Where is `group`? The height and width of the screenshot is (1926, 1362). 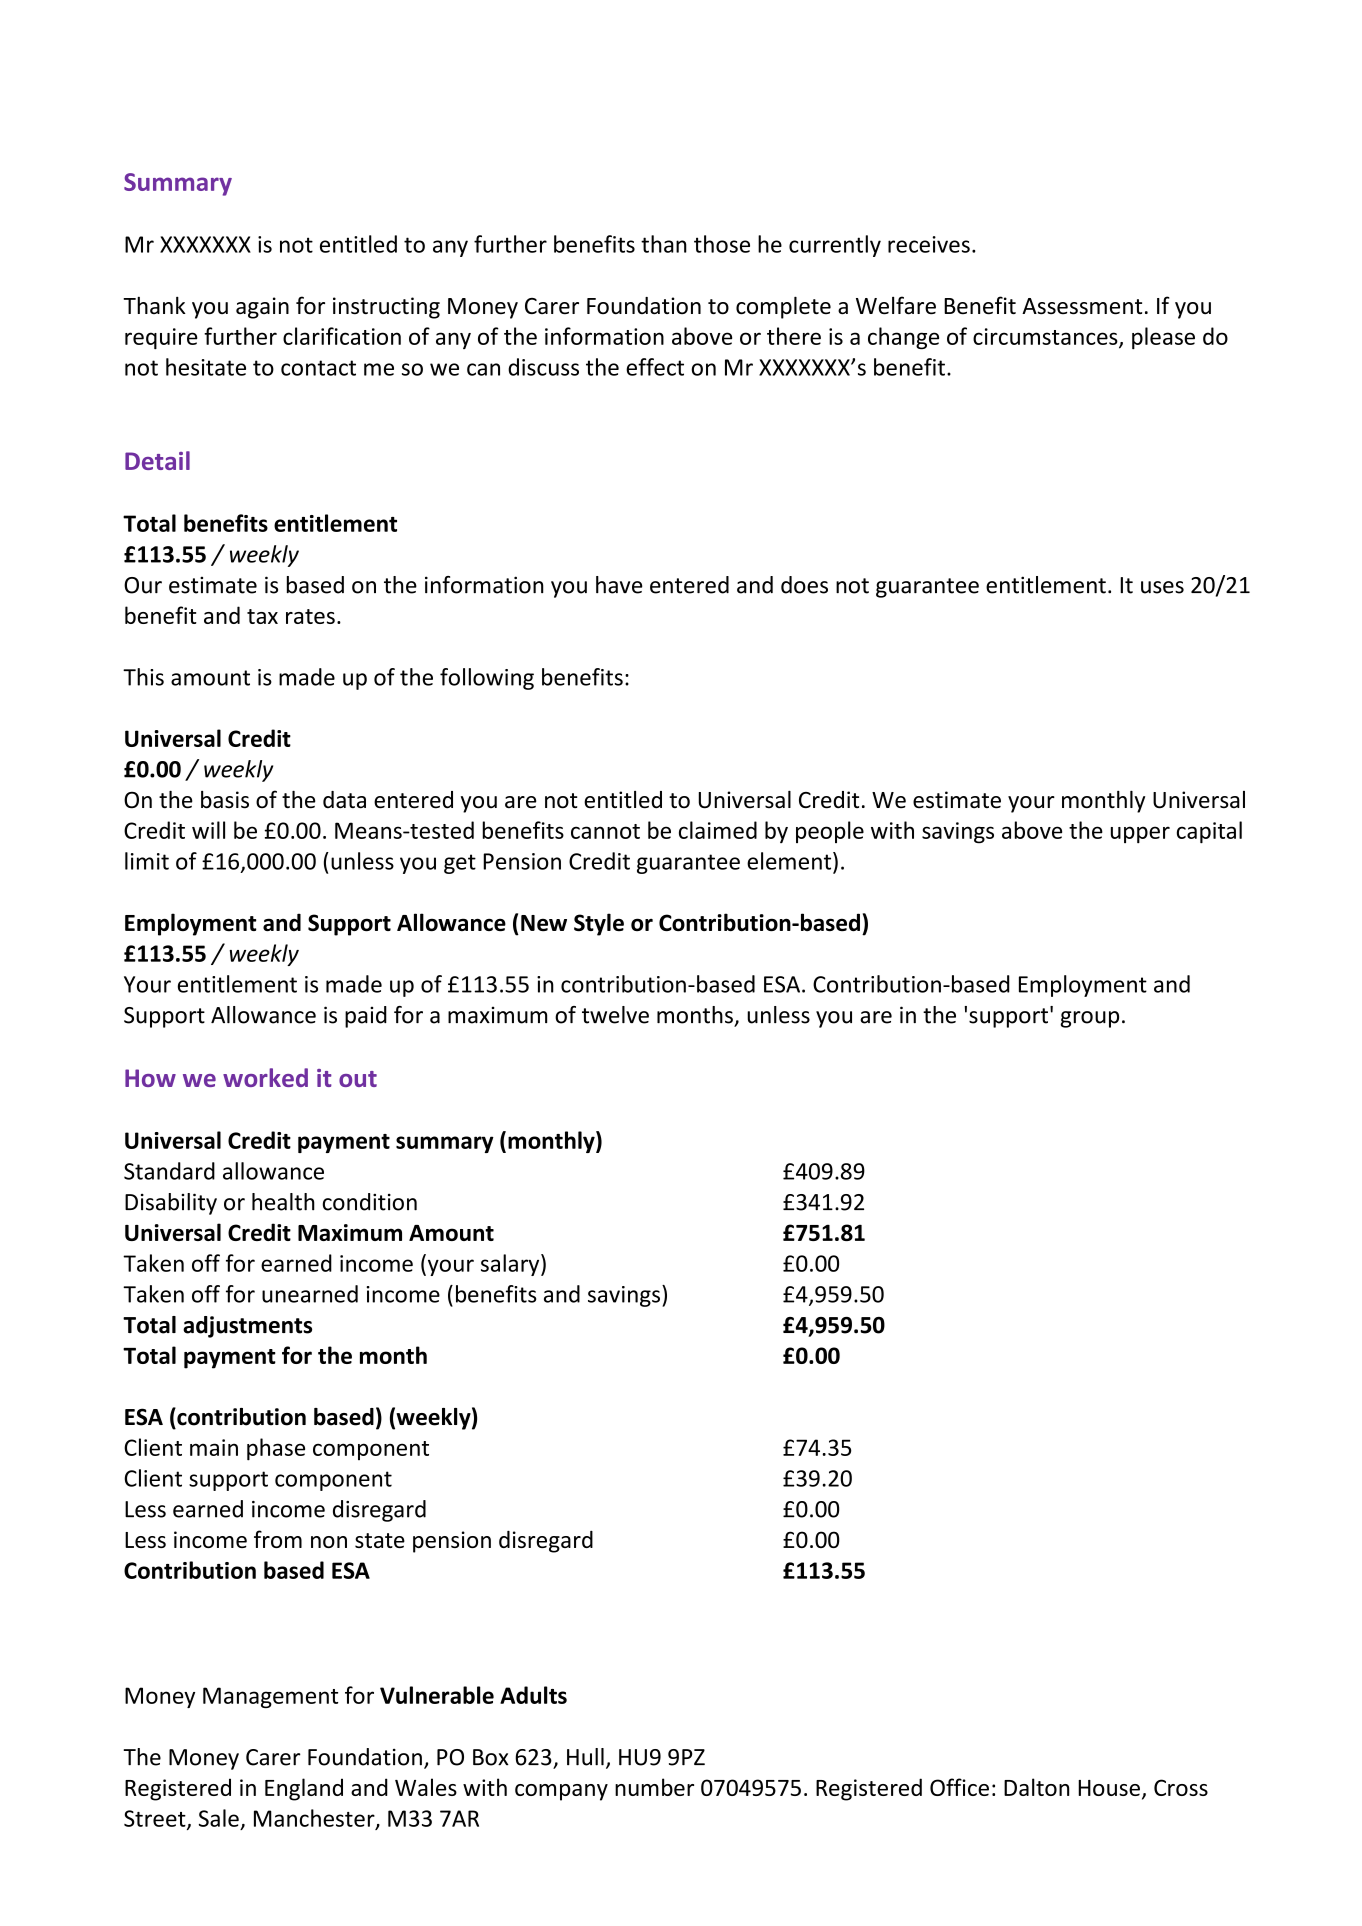
group is located at coordinates (1089, 1019).
